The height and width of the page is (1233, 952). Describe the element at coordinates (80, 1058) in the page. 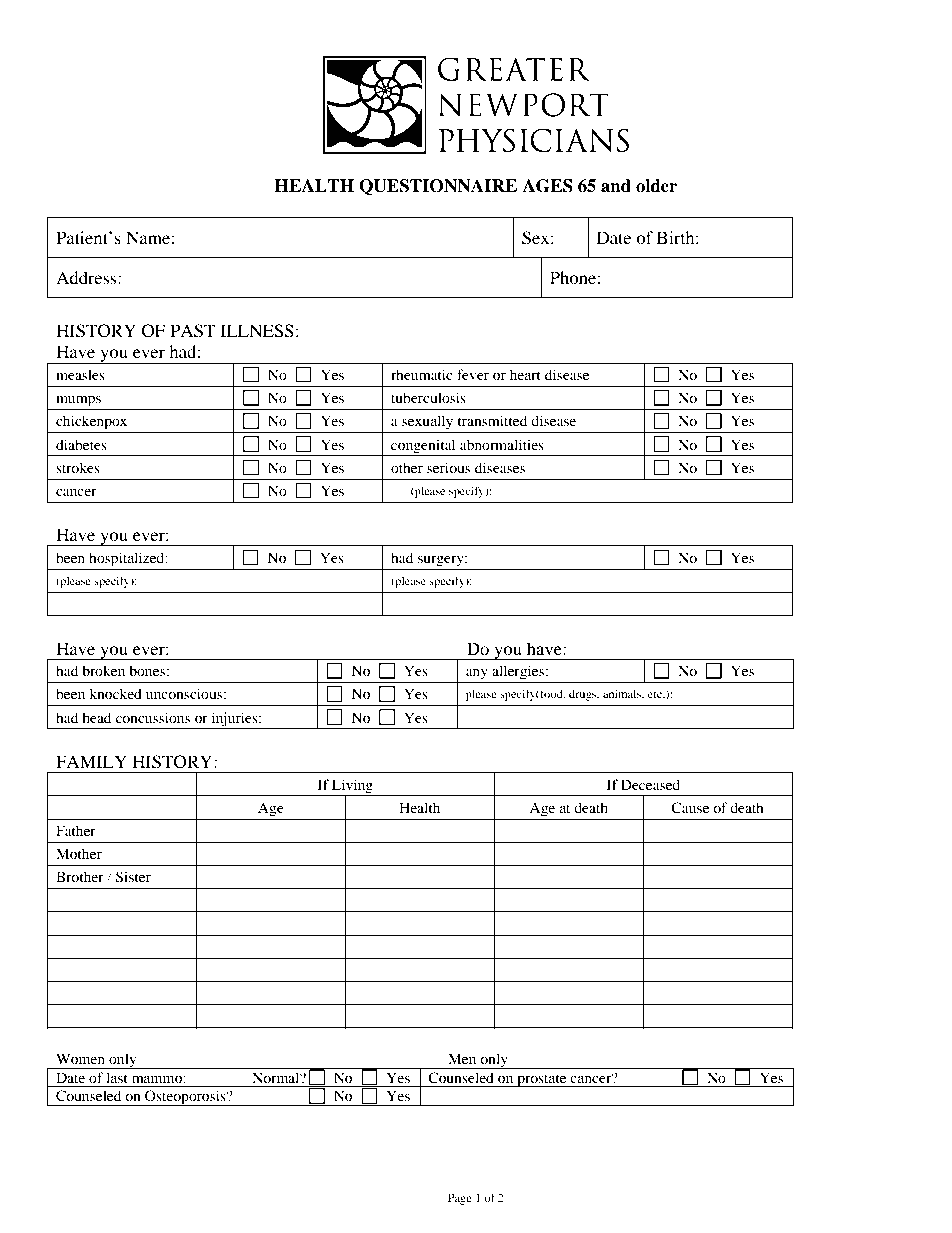

I see `Women` at that location.
